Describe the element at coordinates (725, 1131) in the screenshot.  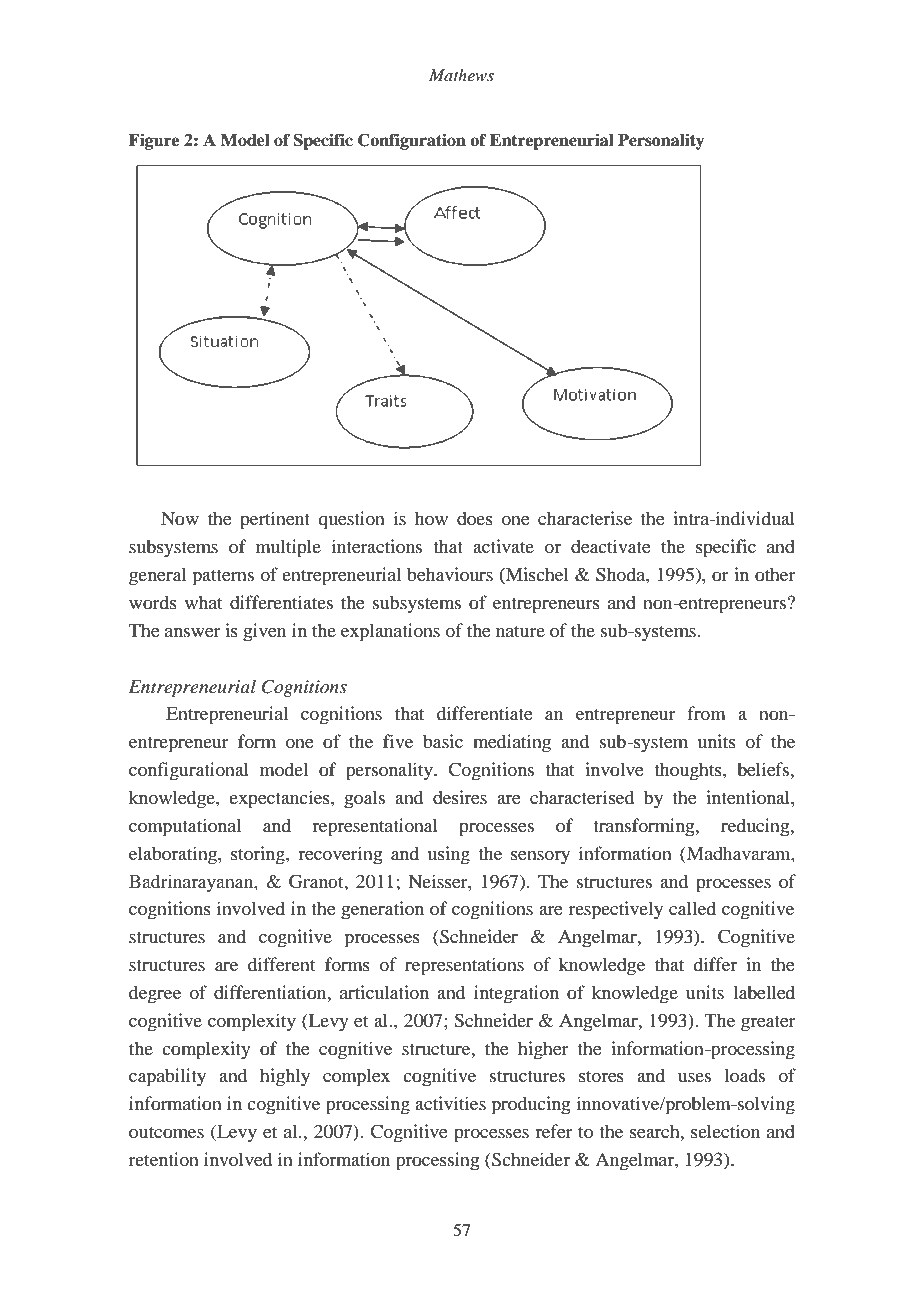
I see `selection` at that location.
